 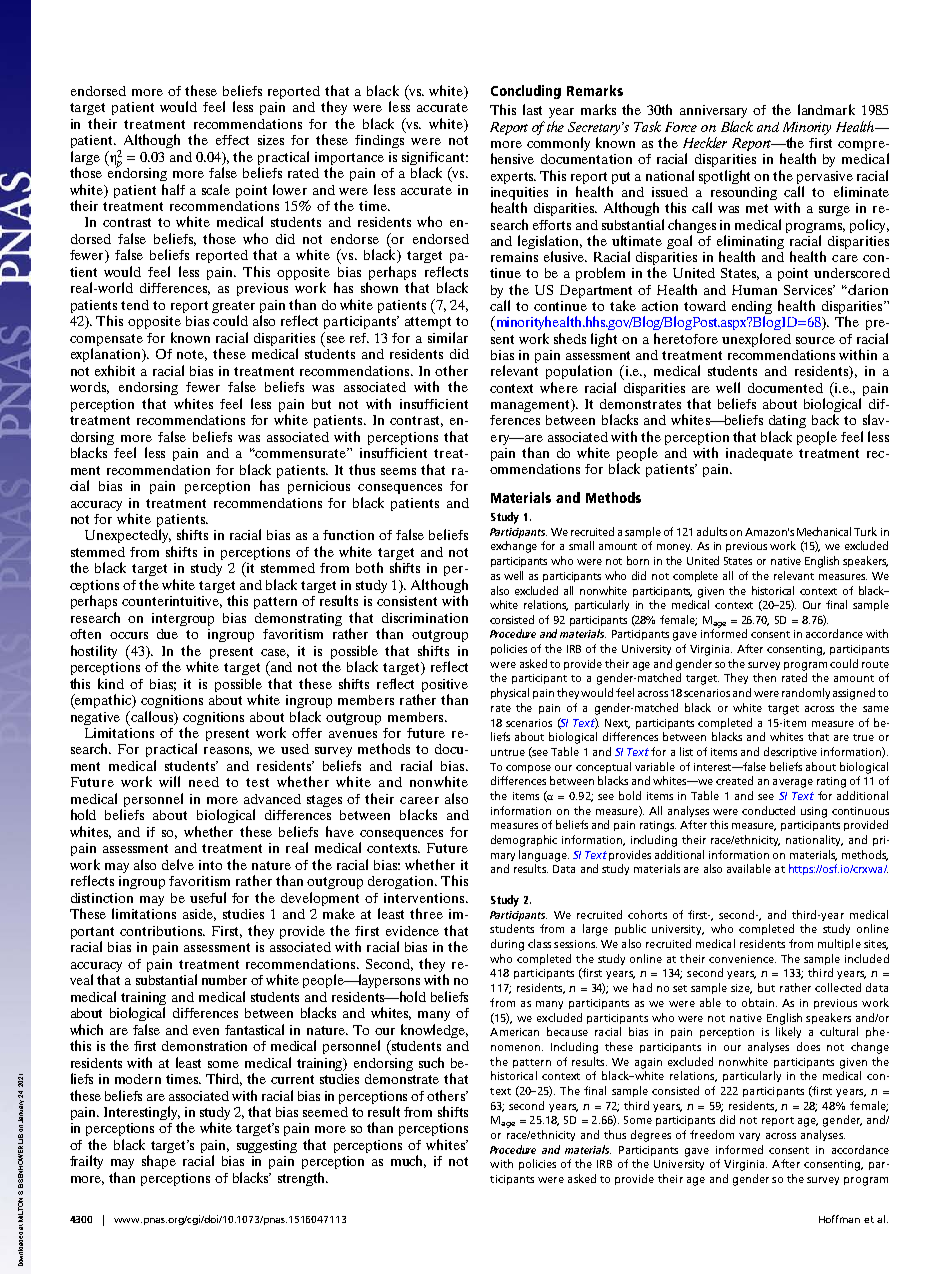 I want to click on shape, so click(x=159, y=1162).
